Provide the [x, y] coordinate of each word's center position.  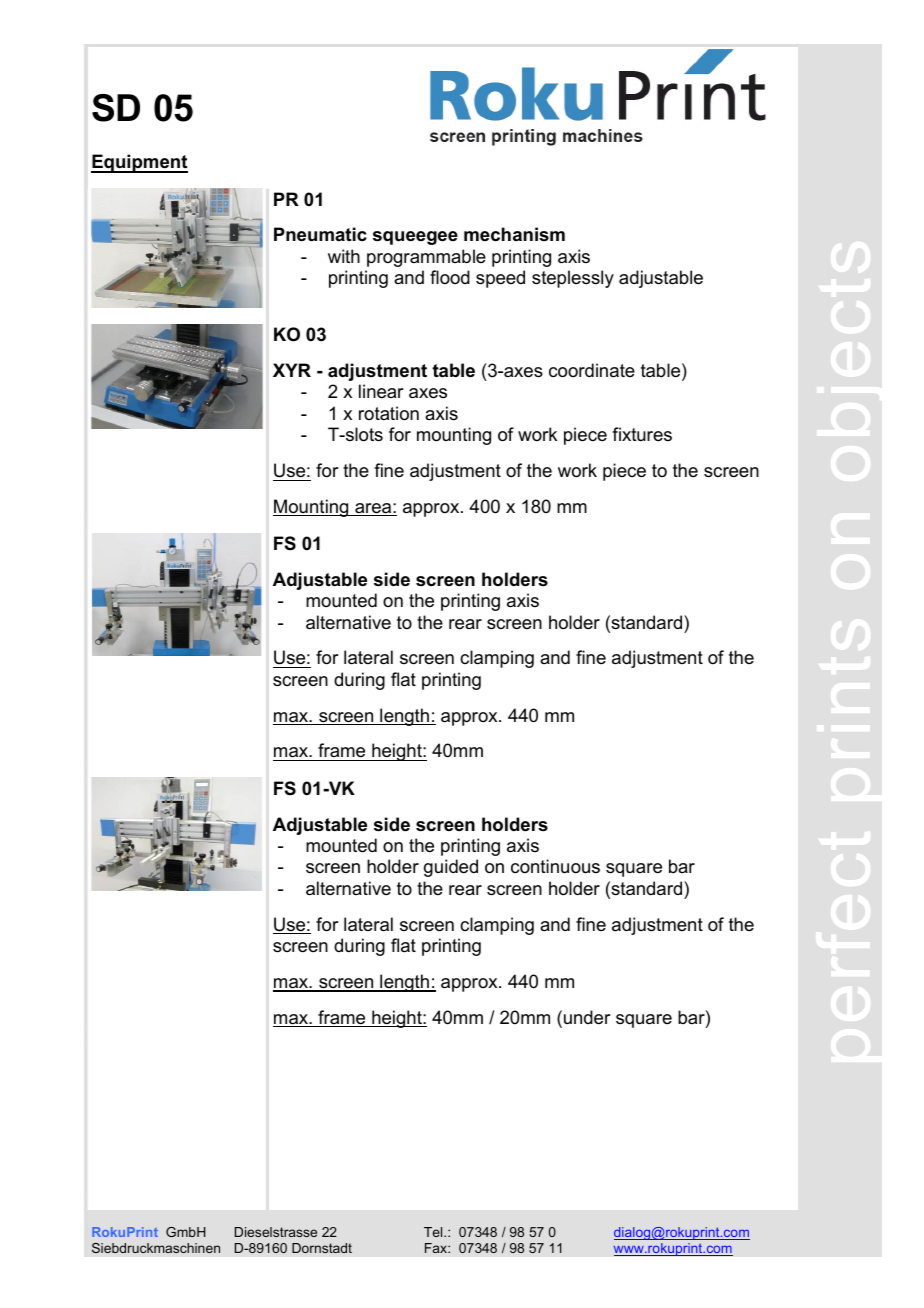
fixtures [642, 434]
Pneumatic [320, 234]
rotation [389, 413]
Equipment [139, 163]
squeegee [415, 238]
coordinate [592, 370]
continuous [555, 866]
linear [381, 391]
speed [500, 279]
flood [450, 277]
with [344, 256]
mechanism [514, 234]
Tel [434, 1232]
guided [451, 868]
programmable [426, 258]
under [587, 1017]
